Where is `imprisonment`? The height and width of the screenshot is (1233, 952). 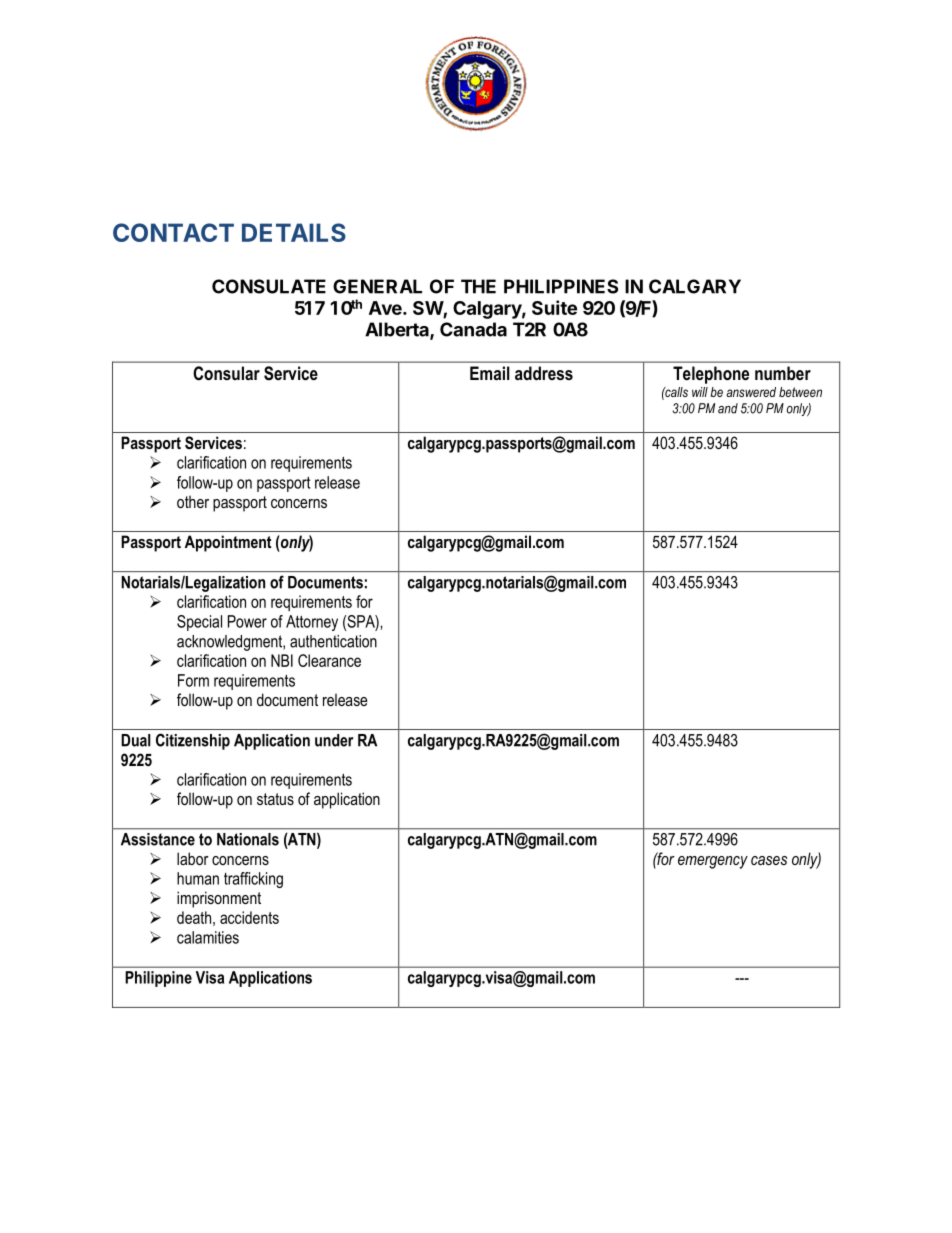
imprisonment is located at coordinates (219, 899).
